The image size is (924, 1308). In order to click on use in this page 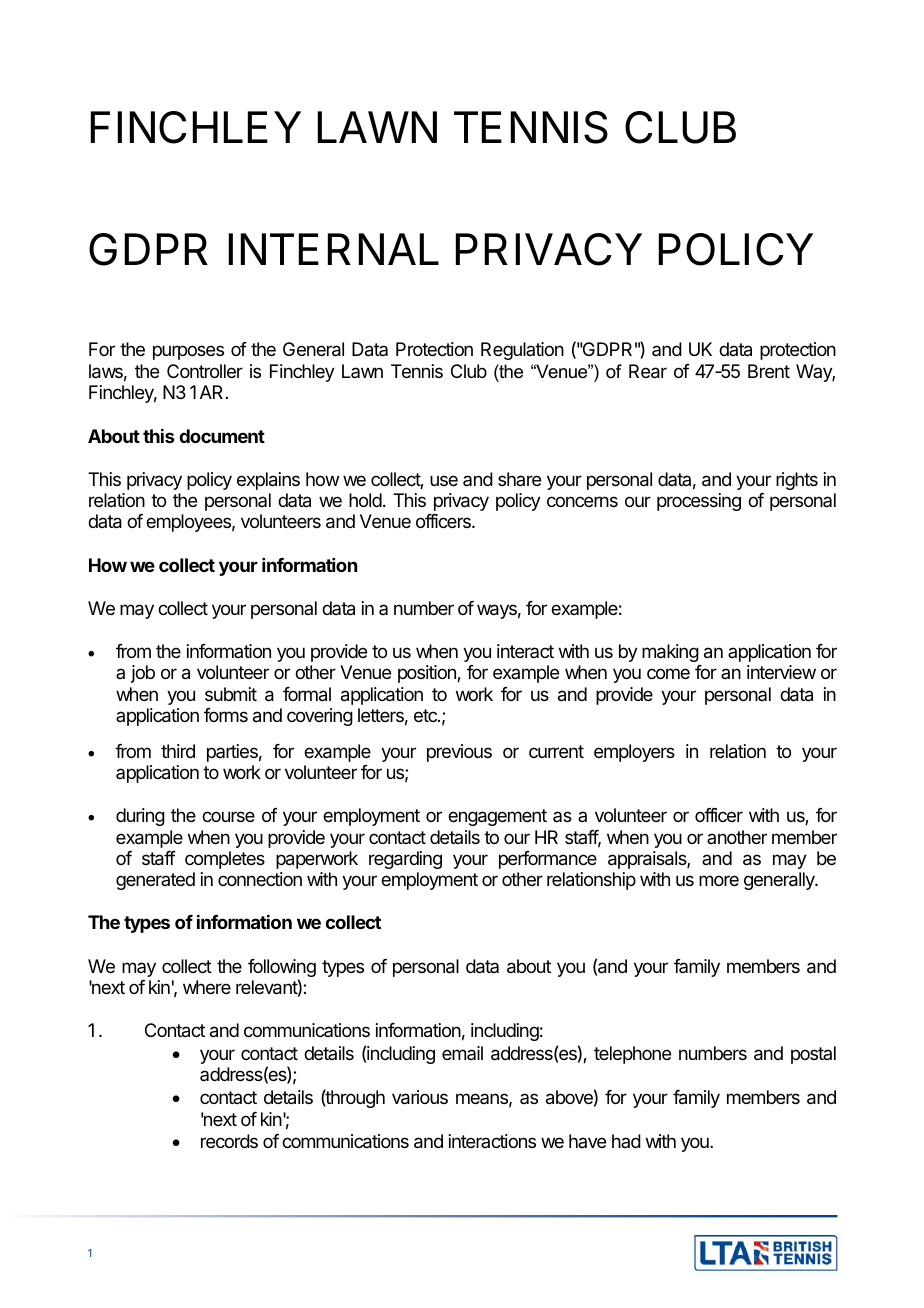, I will do `click(444, 480)`.
